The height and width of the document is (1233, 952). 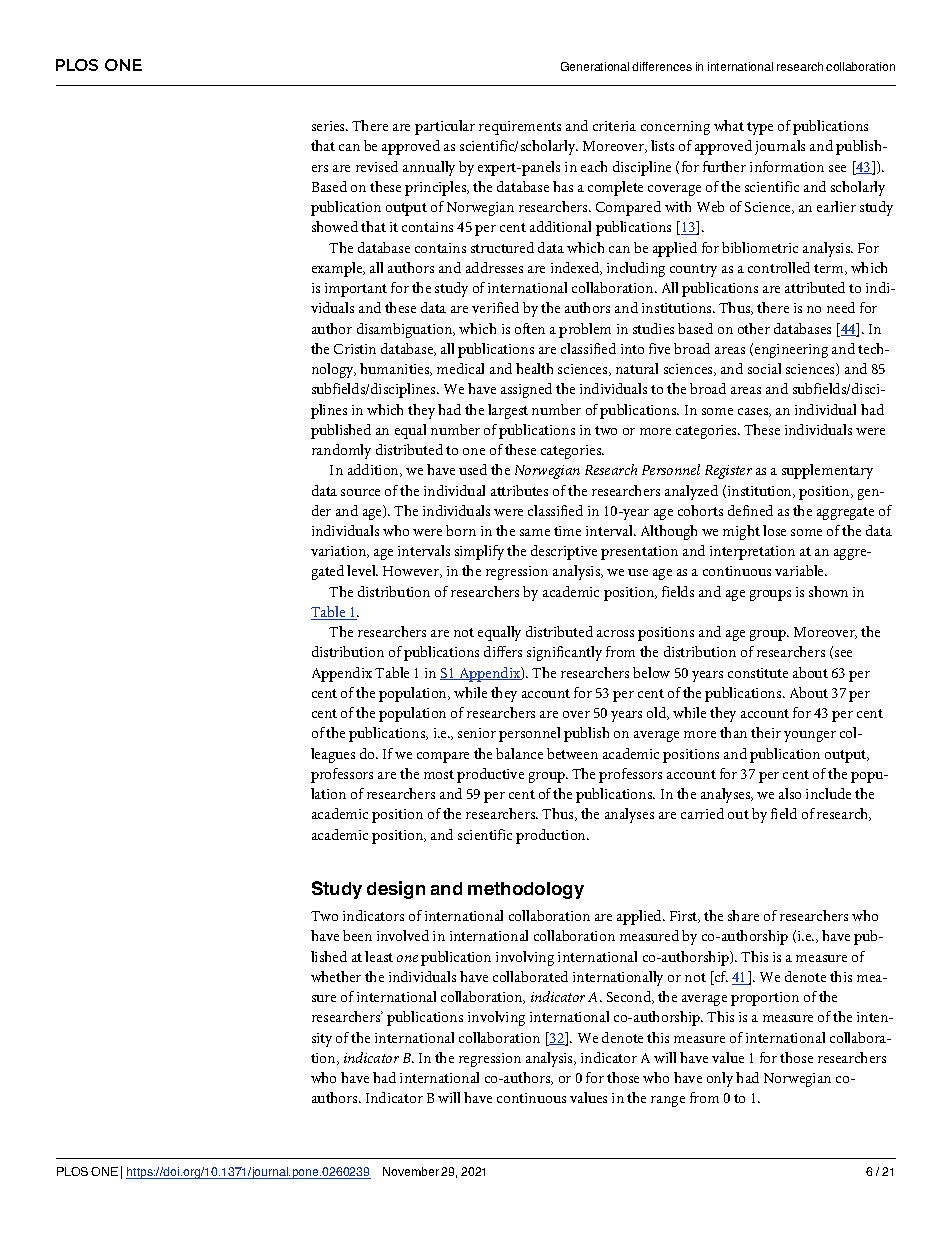 I want to click on randomly, so click(x=341, y=451).
